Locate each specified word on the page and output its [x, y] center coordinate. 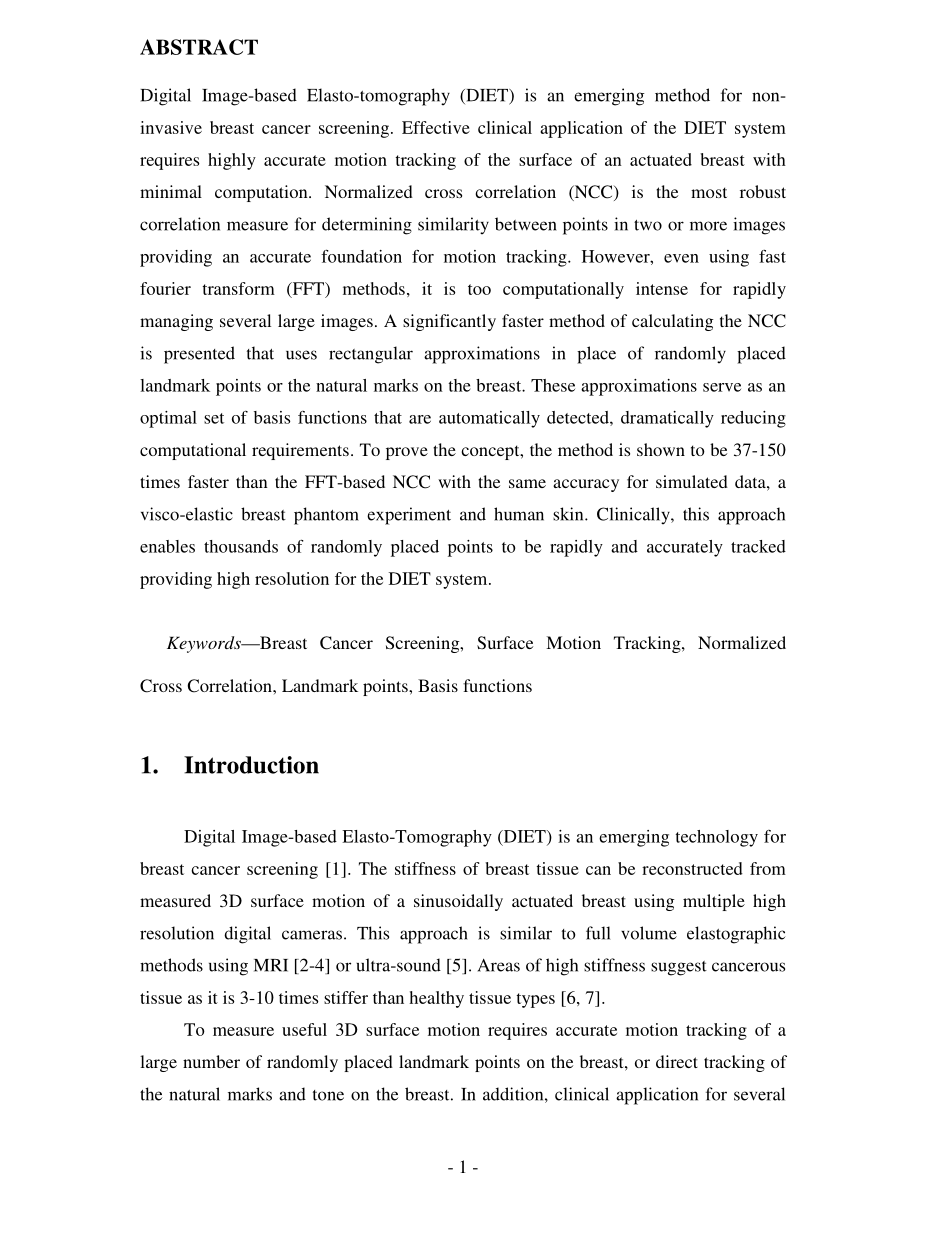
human [519, 514]
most [709, 192]
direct [677, 1061]
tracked [758, 546]
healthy [436, 999]
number [211, 1061]
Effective [436, 127]
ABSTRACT [199, 47]
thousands [241, 546]
